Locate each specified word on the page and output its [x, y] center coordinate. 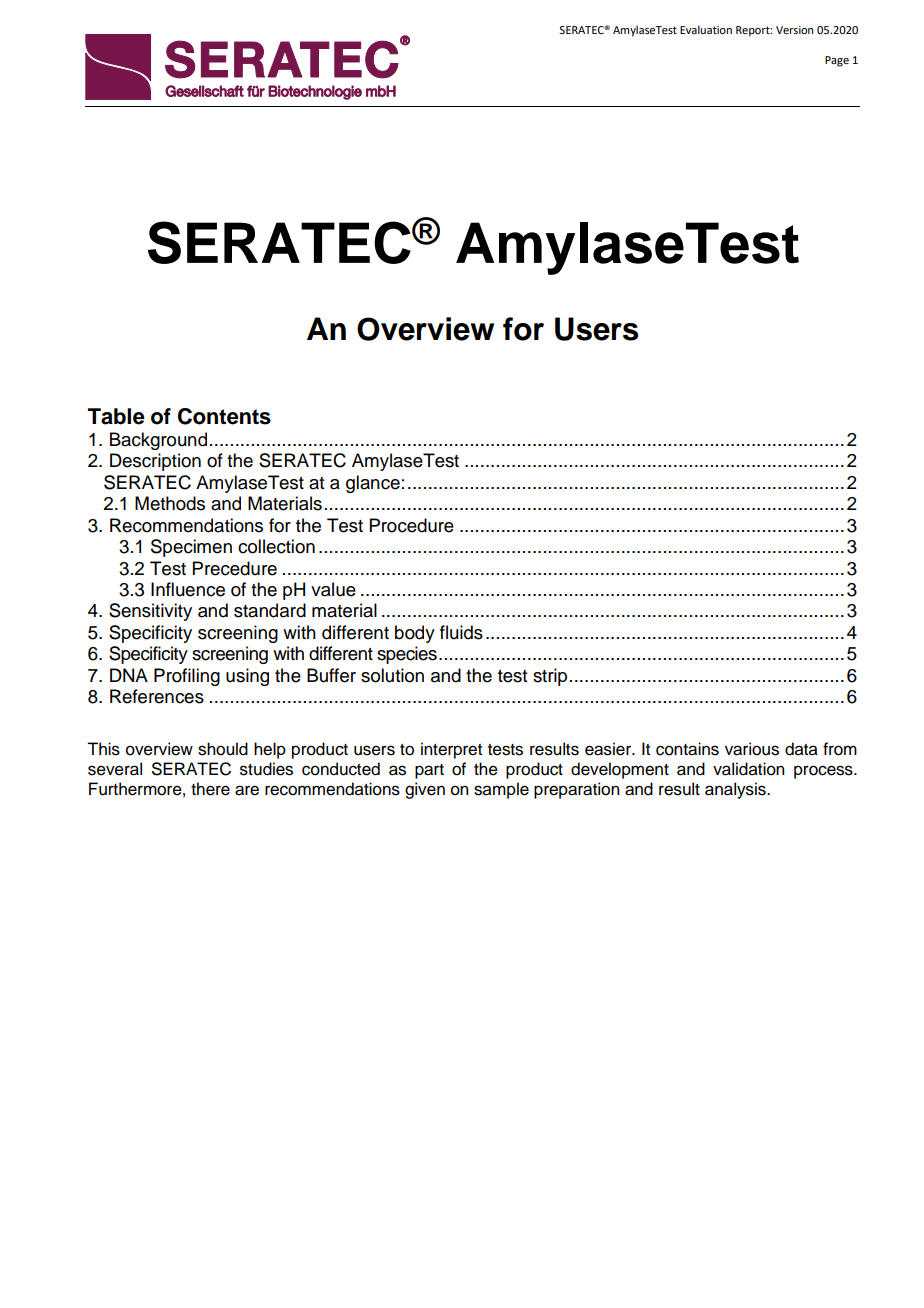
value [333, 589]
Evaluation [706, 29]
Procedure [412, 525]
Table [116, 416]
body [415, 634]
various [752, 749]
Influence [188, 589]
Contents [224, 416]
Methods [170, 503]
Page [837, 61]
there [210, 789]
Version [794, 30]
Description [155, 462]
